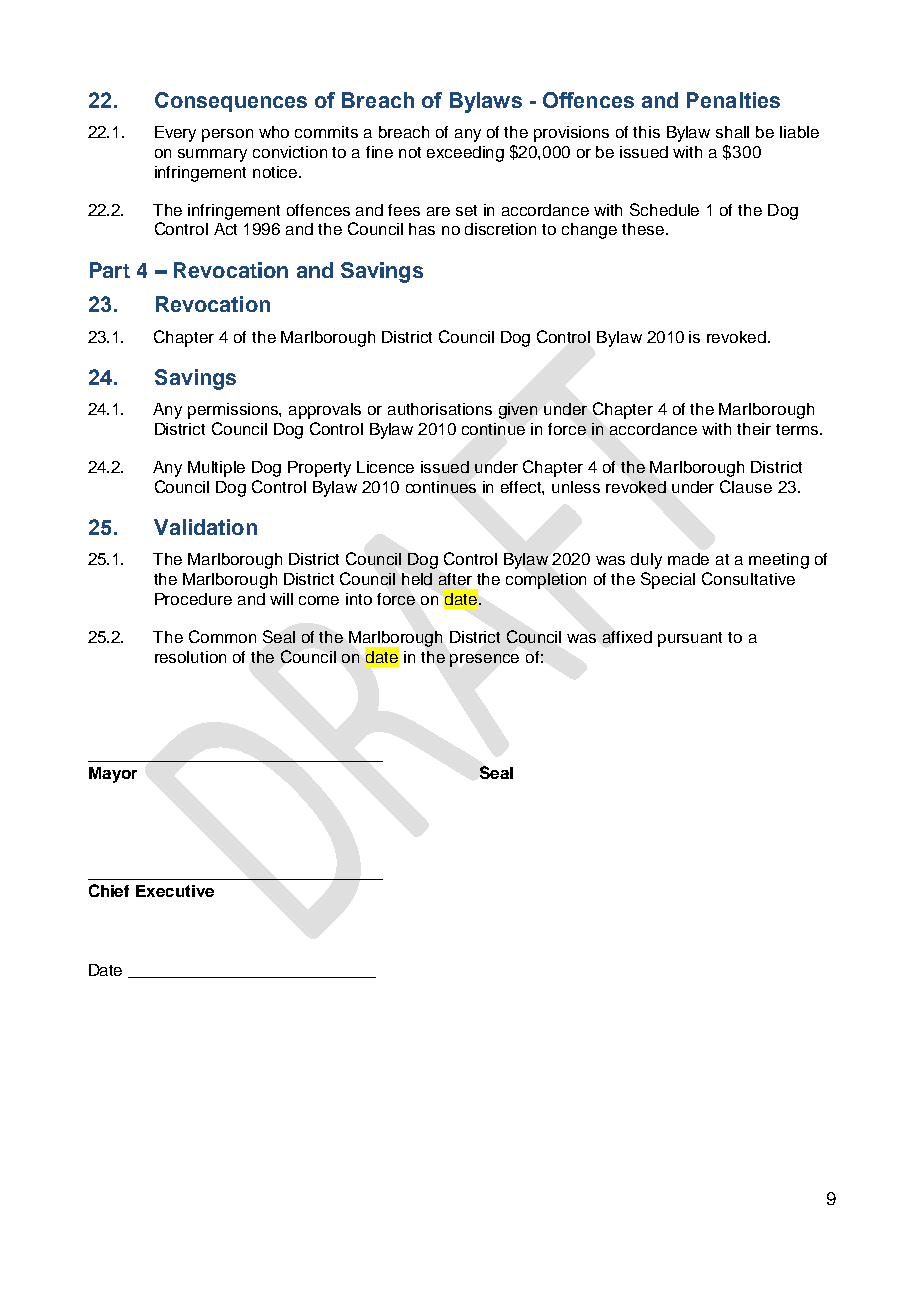  I want to click on Executive, so click(175, 891).
